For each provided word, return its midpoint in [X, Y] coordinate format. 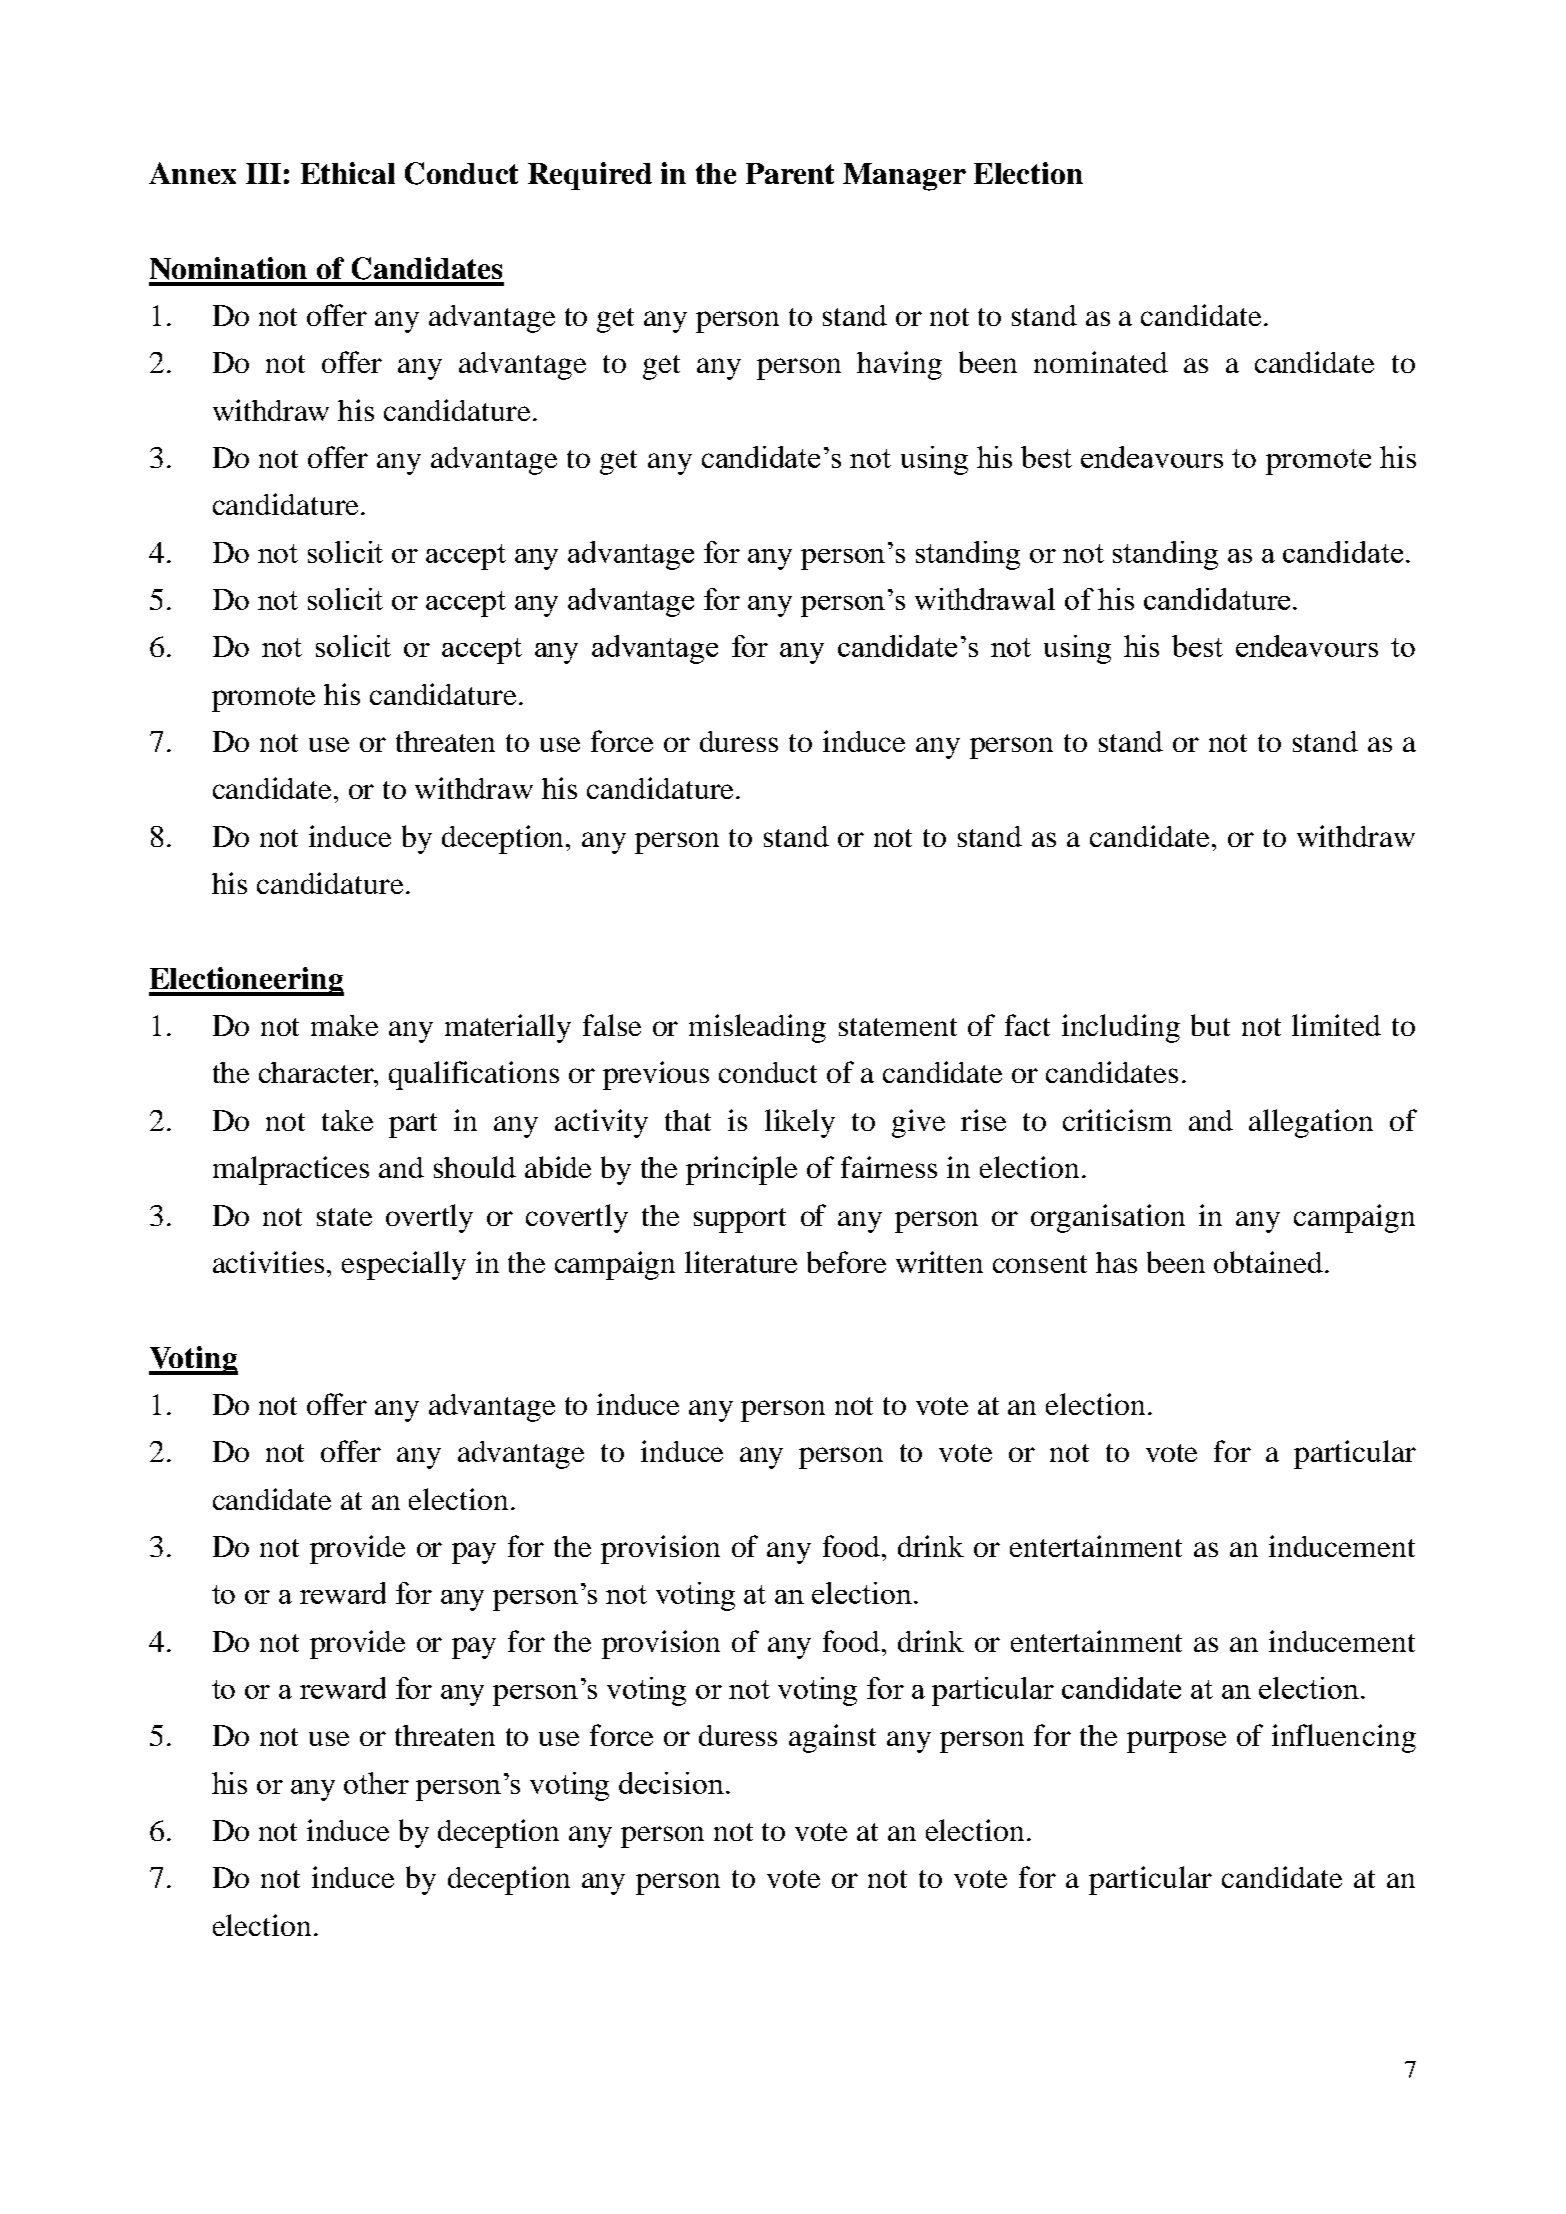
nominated [1101, 362]
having [899, 365]
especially [404, 1265]
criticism [1117, 1120]
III [263, 173]
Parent [790, 173]
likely [800, 1123]
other [376, 1783]
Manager [904, 177]
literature [741, 1262]
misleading [757, 1028]
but [1210, 1025]
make [344, 1025]
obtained [1268, 1262]
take [347, 1120]
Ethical [348, 173]
